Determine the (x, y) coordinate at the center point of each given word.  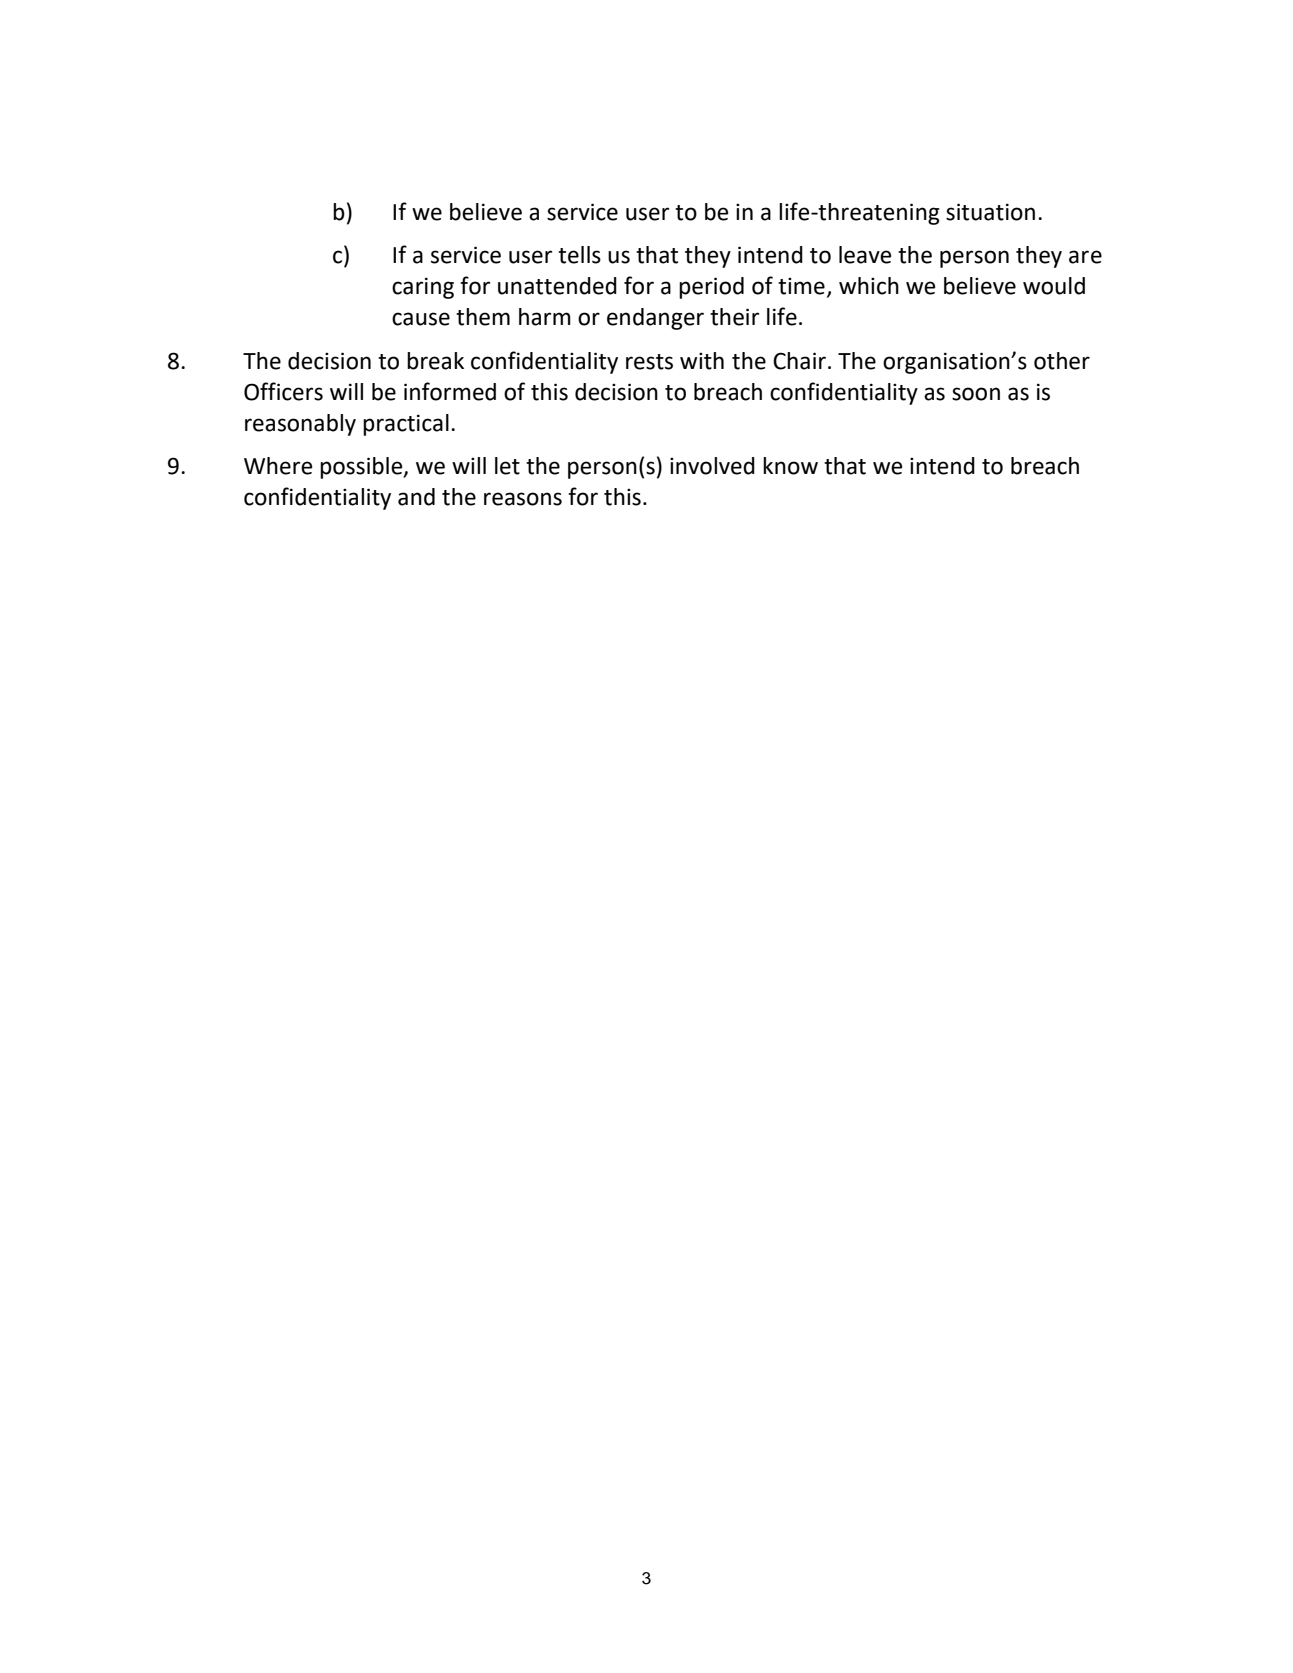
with (702, 361)
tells (579, 255)
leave (865, 255)
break (435, 361)
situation (990, 212)
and (416, 497)
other (1062, 361)
